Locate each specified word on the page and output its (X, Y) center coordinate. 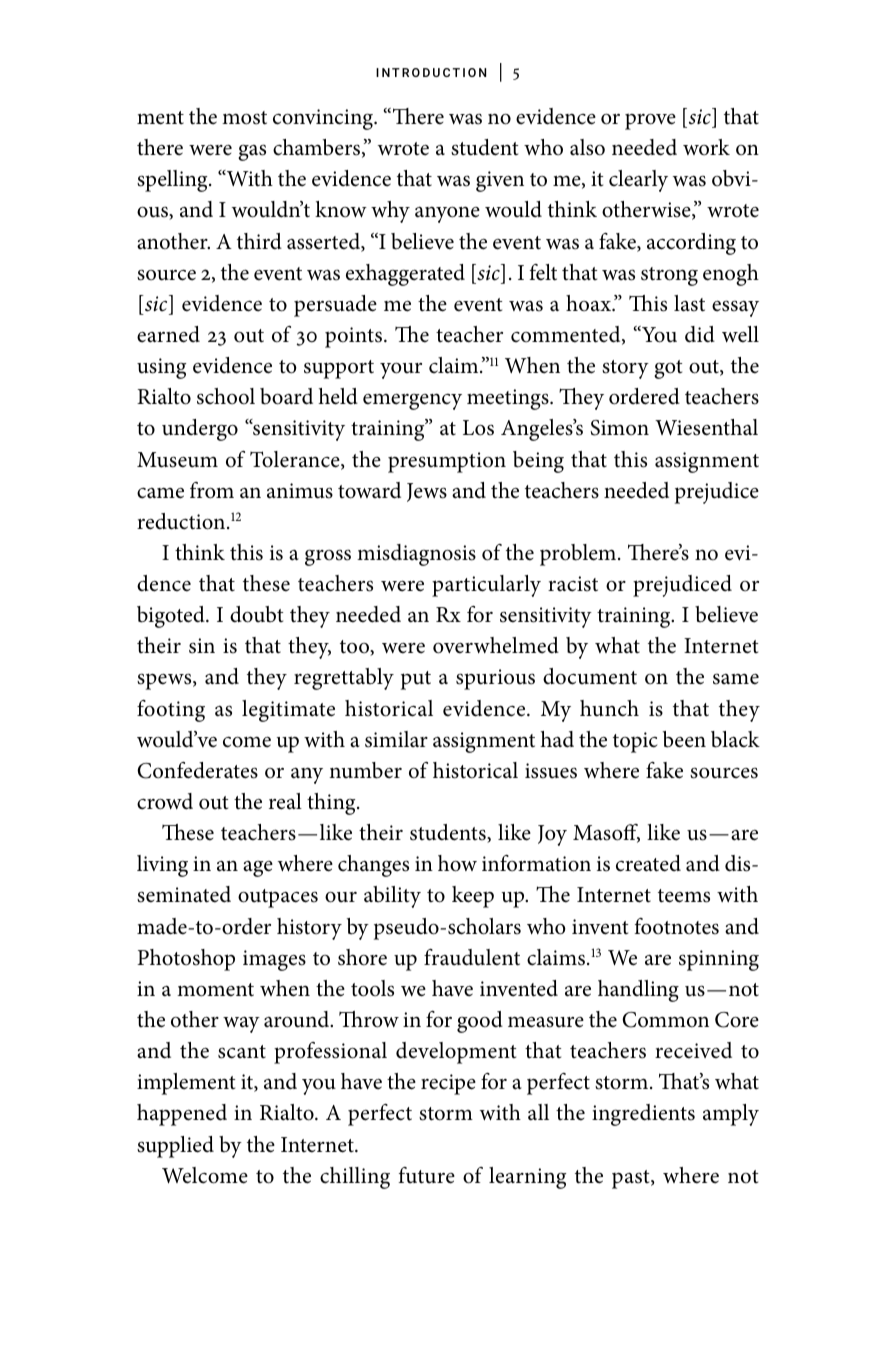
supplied (175, 1147)
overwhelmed (496, 645)
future (426, 1175)
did (700, 334)
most (244, 118)
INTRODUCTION (431, 72)
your (401, 370)
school (226, 396)
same (736, 679)
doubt (256, 614)
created (648, 863)
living (162, 866)
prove (650, 121)
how (457, 863)
